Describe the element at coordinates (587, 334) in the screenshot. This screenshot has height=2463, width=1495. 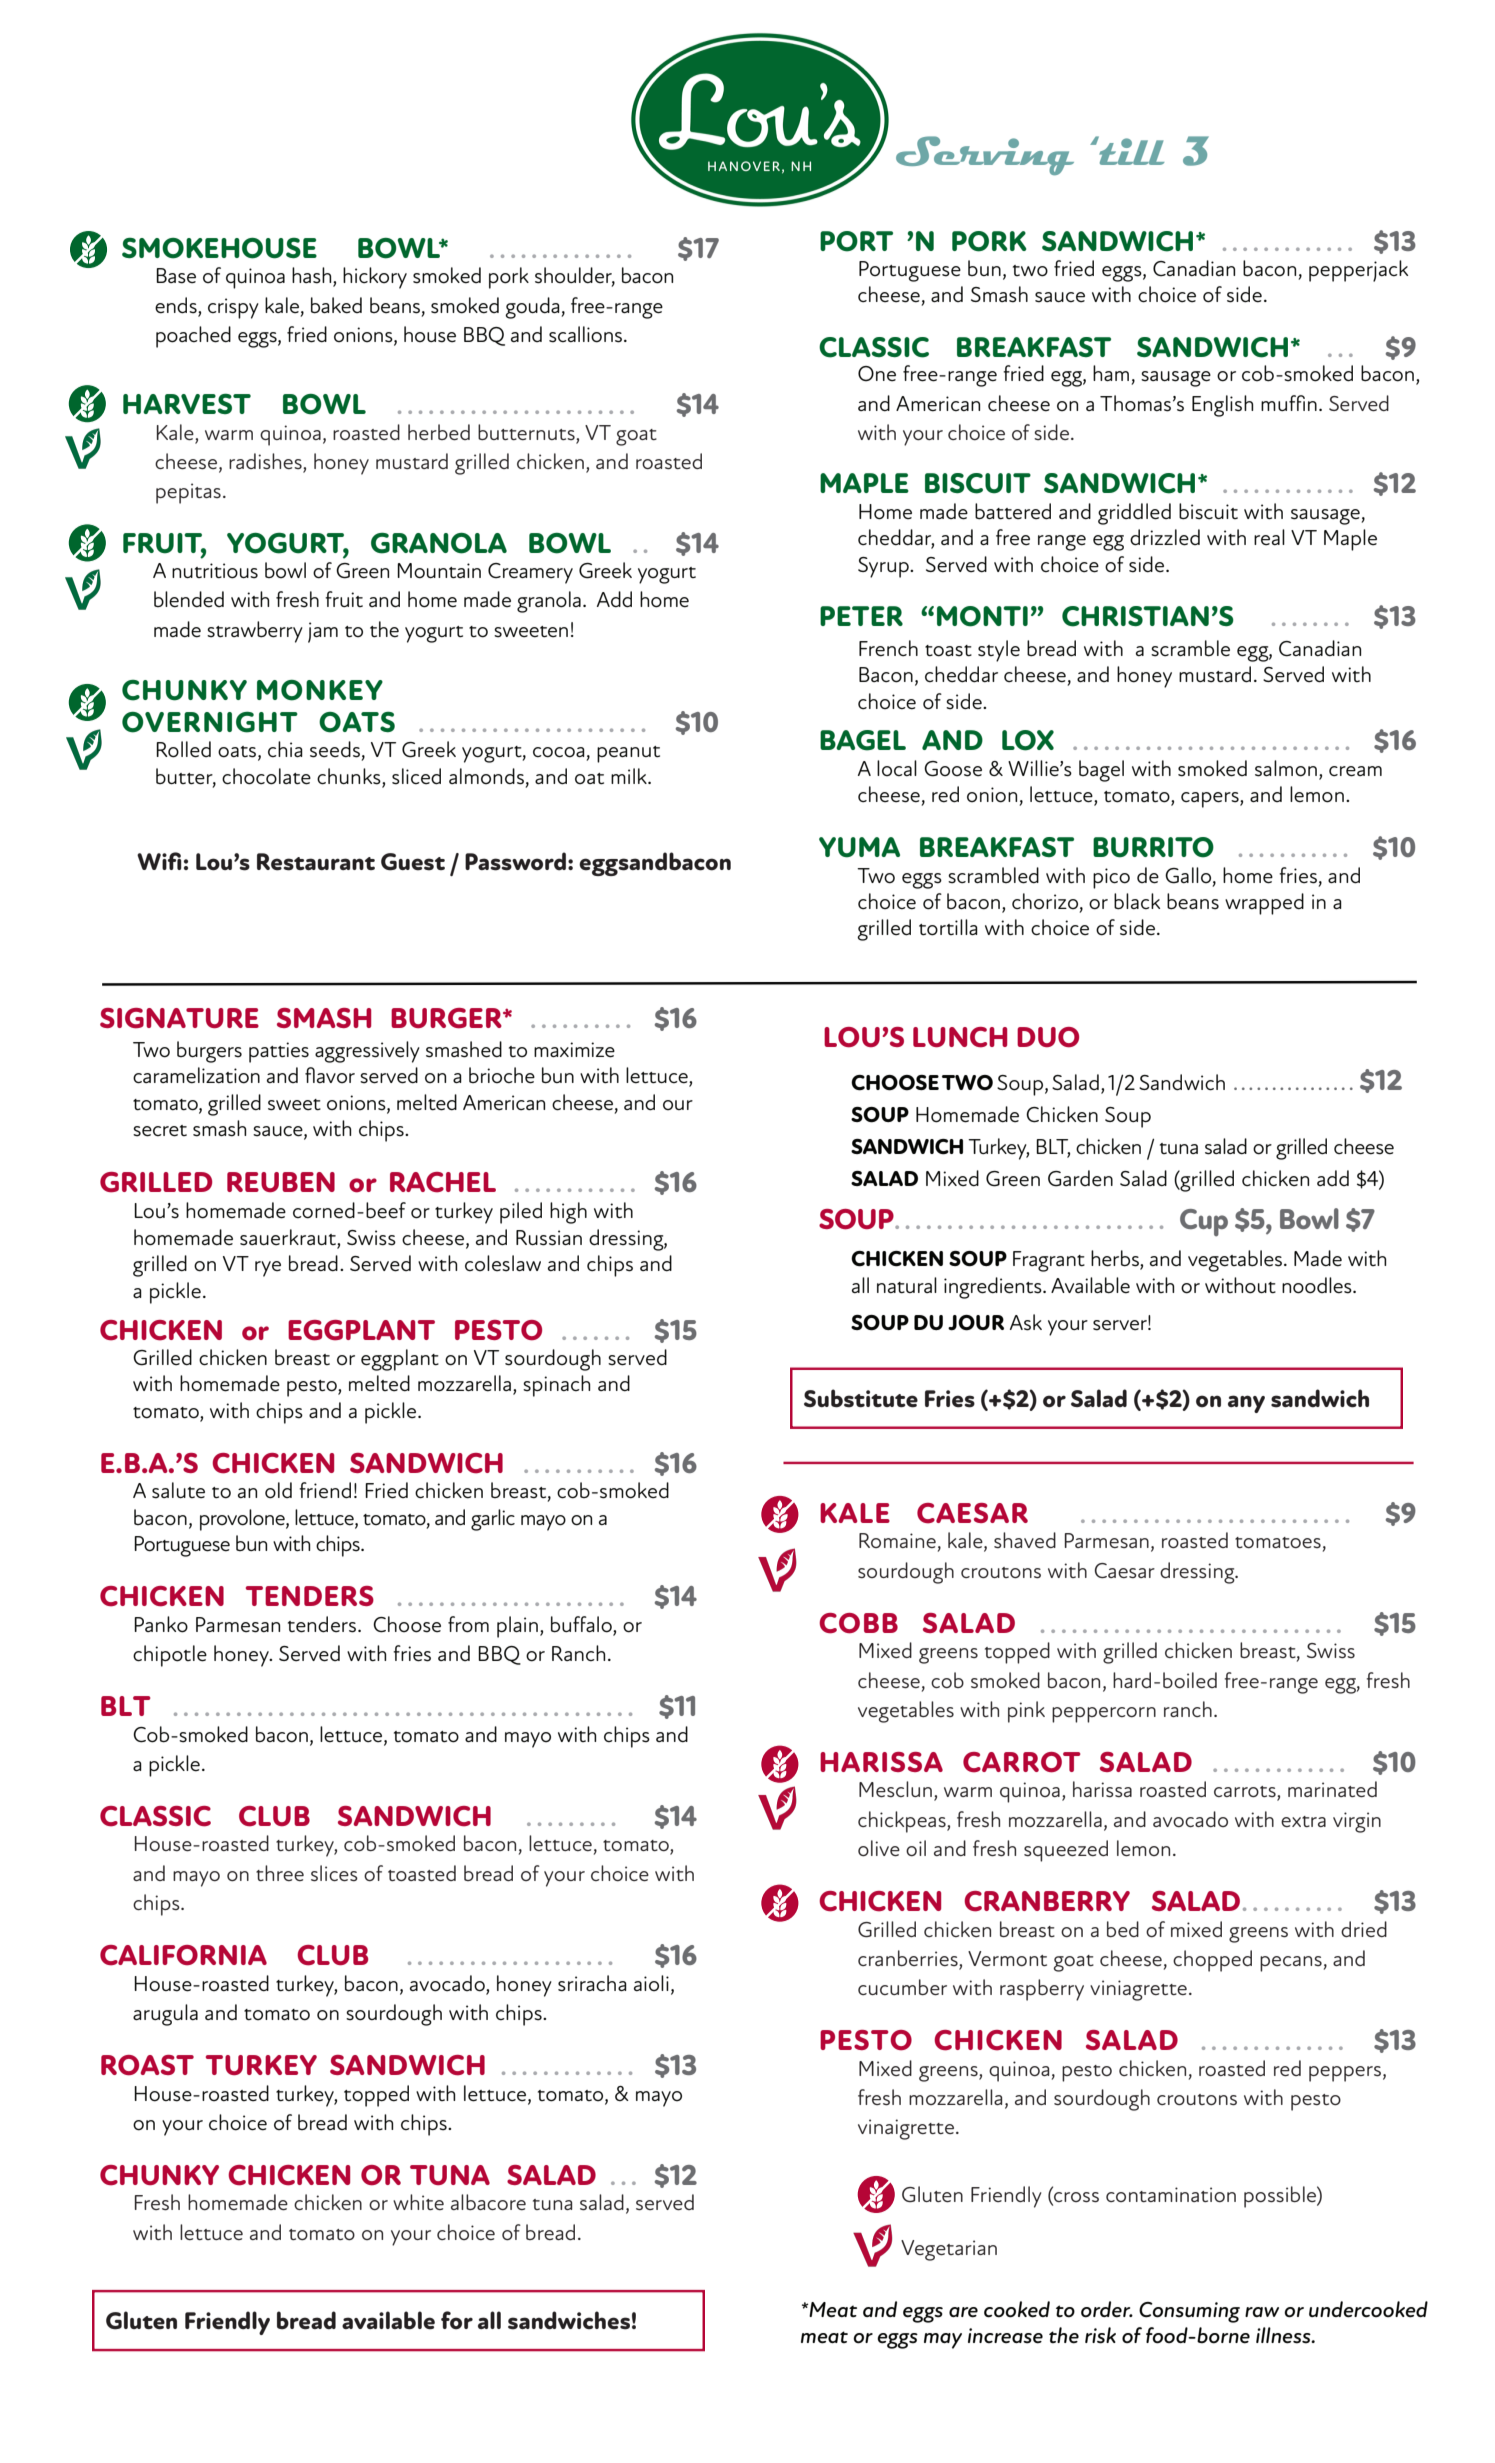
I see `scallions` at that location.
